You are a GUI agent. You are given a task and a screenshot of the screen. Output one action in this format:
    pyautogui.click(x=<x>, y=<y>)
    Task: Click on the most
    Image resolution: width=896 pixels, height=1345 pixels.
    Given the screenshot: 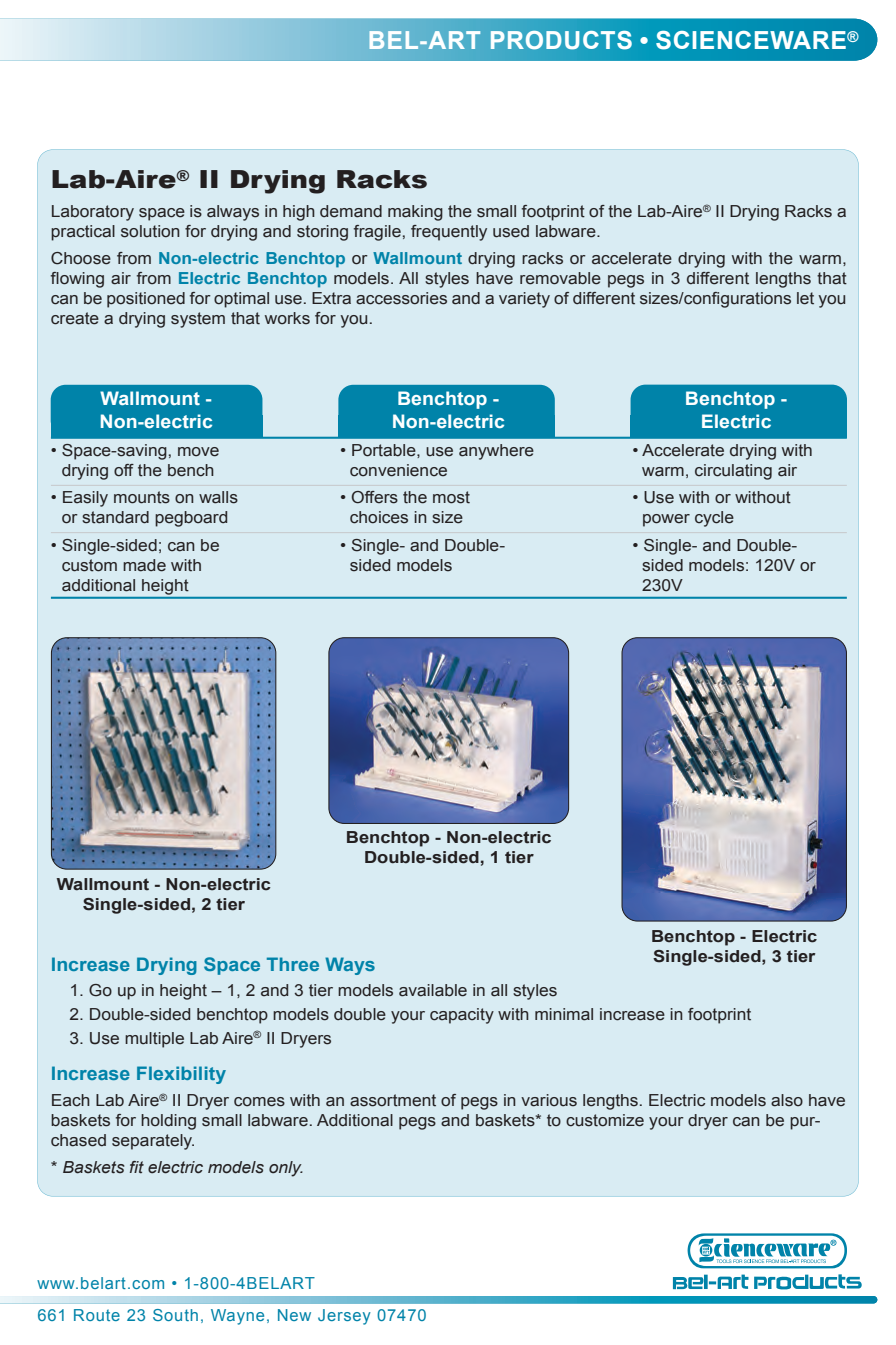 What is the action you would take?
    pyautogui.click(x=451, y=497)
